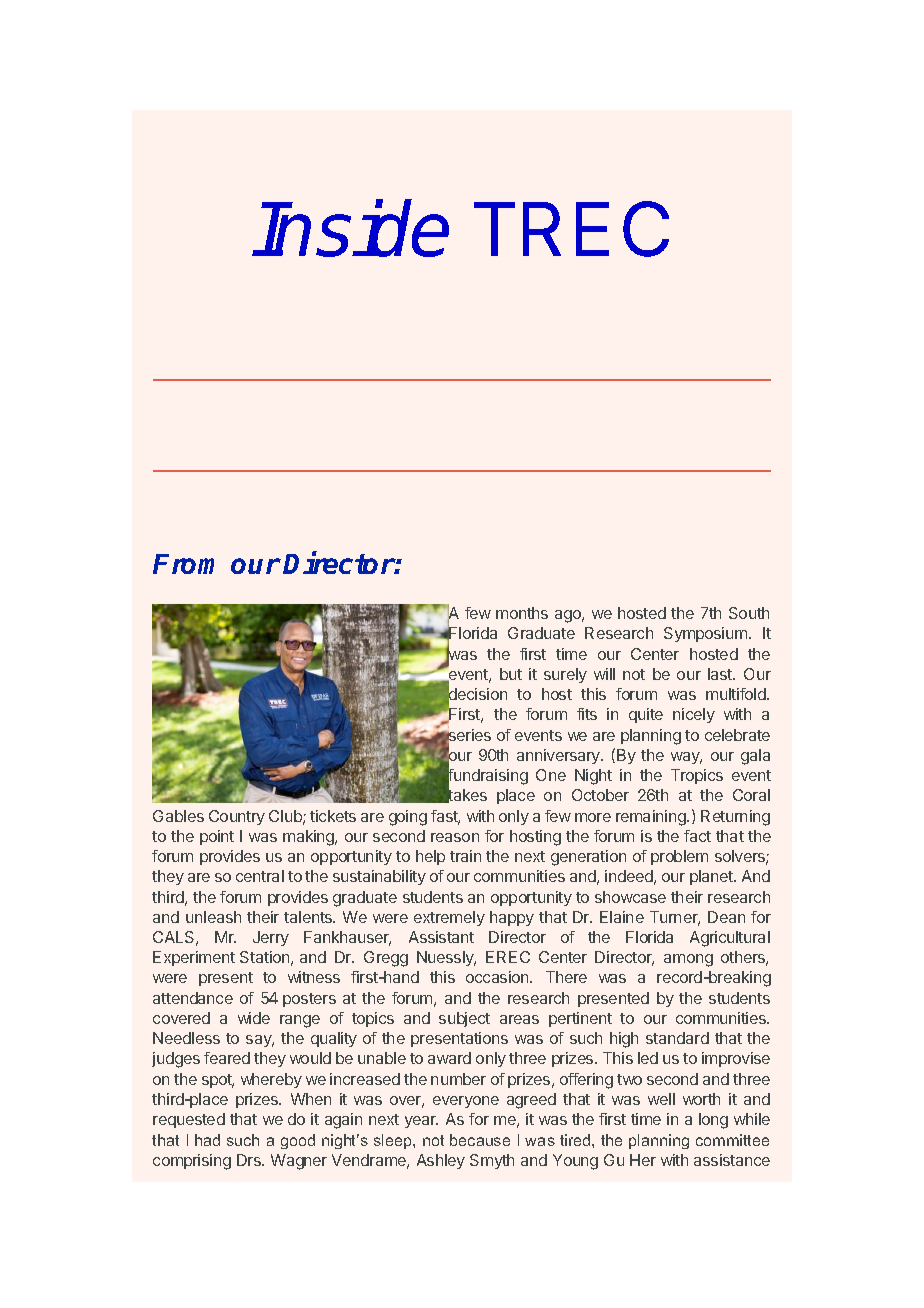 The image size is (924, 1308). Describe the element at coordinates (522, 613) in the image. I see `months` at that location.
